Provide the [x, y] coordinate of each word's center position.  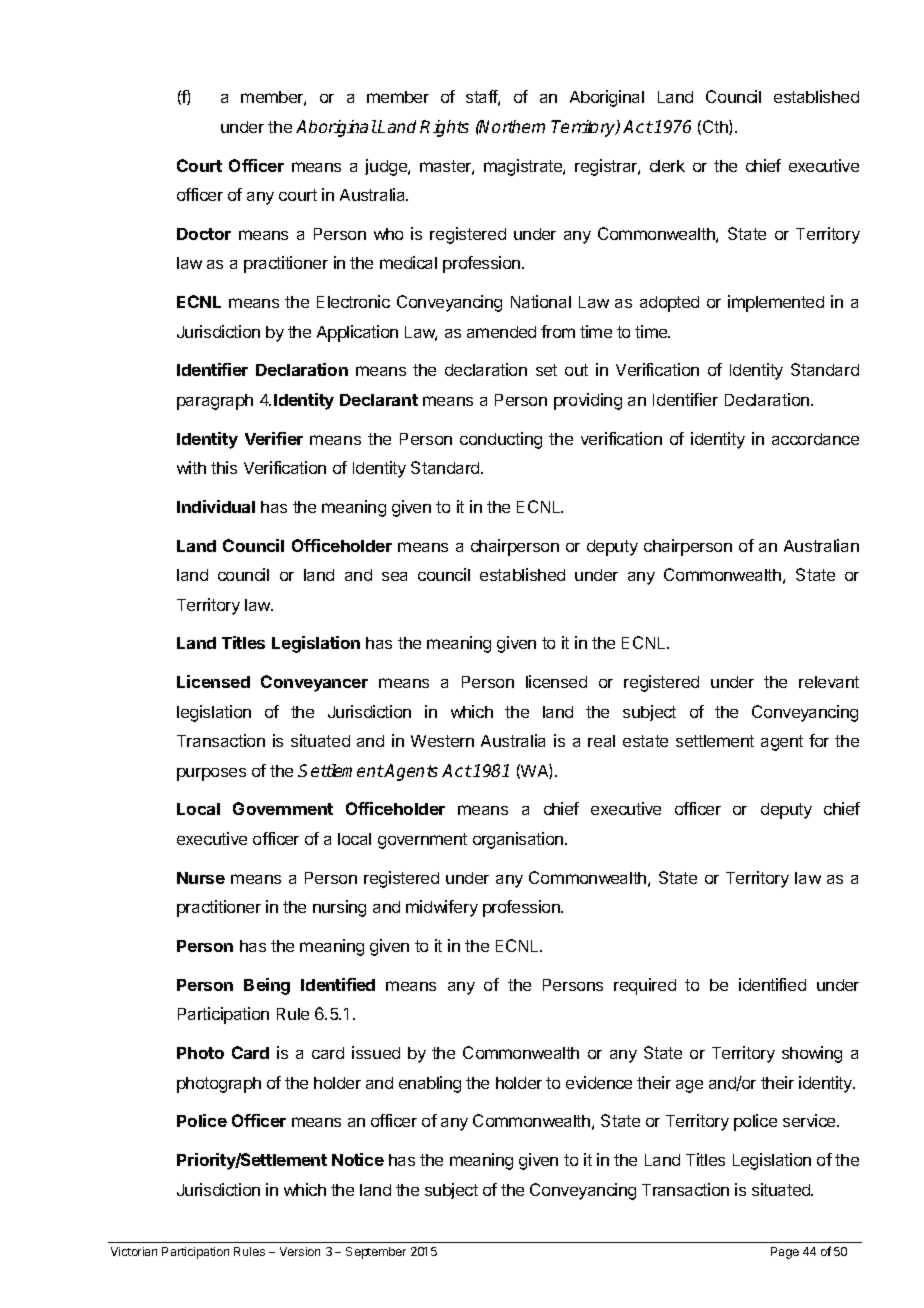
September [376, 1253]
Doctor [204, 234]
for [819, 740]
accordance [815, 439]
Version [300, 1251]
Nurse [201, 878]
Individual [216, 506]
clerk [667, 166]
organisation [518, 840]
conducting [501, 440]
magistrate [524, 167]
